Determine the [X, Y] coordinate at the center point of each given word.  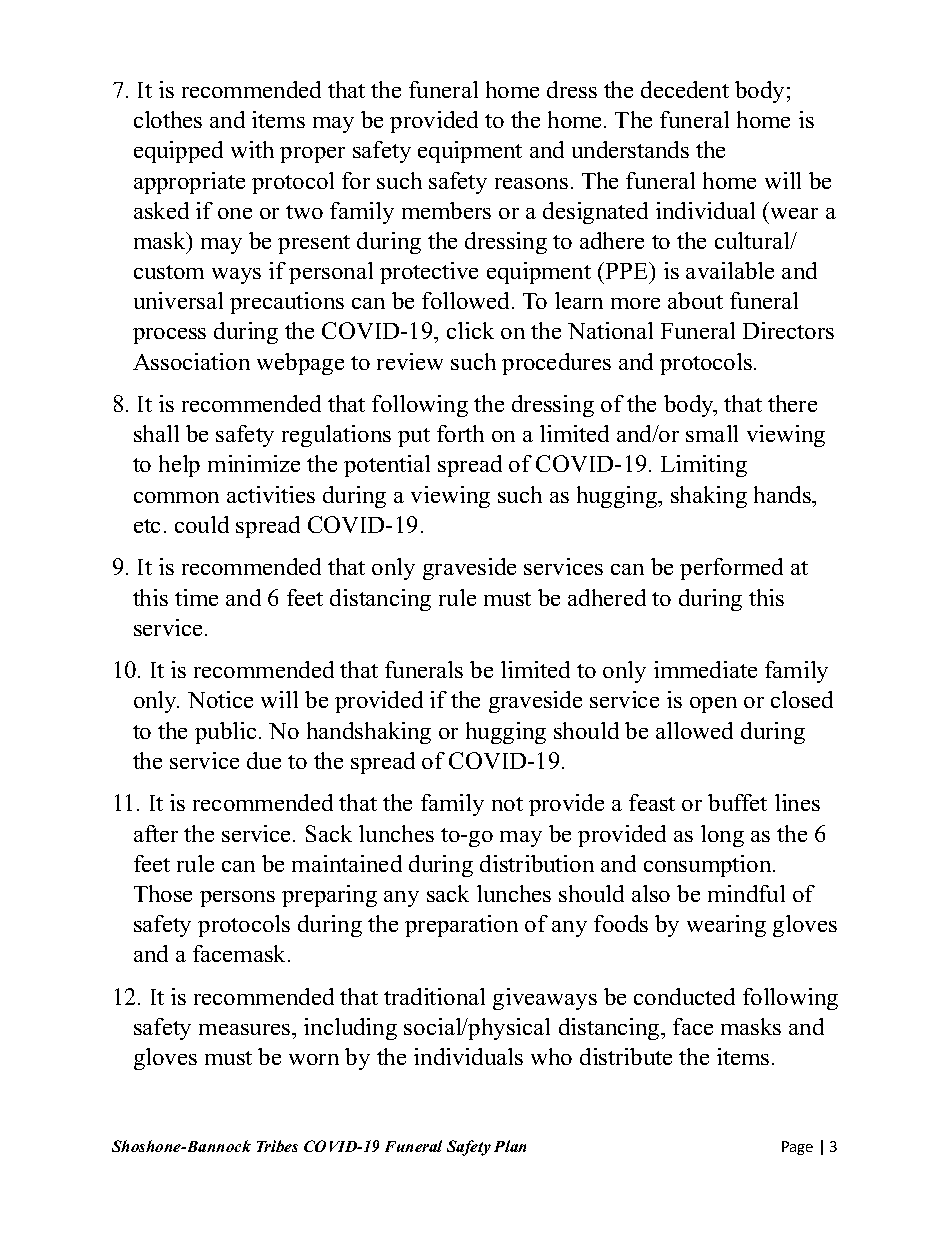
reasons [531, 183]
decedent [685, 89]
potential [387, 466]
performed [731, 569]
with [252, 149]
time [196, 597]
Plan [510, 1146]
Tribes [277, 1146]
